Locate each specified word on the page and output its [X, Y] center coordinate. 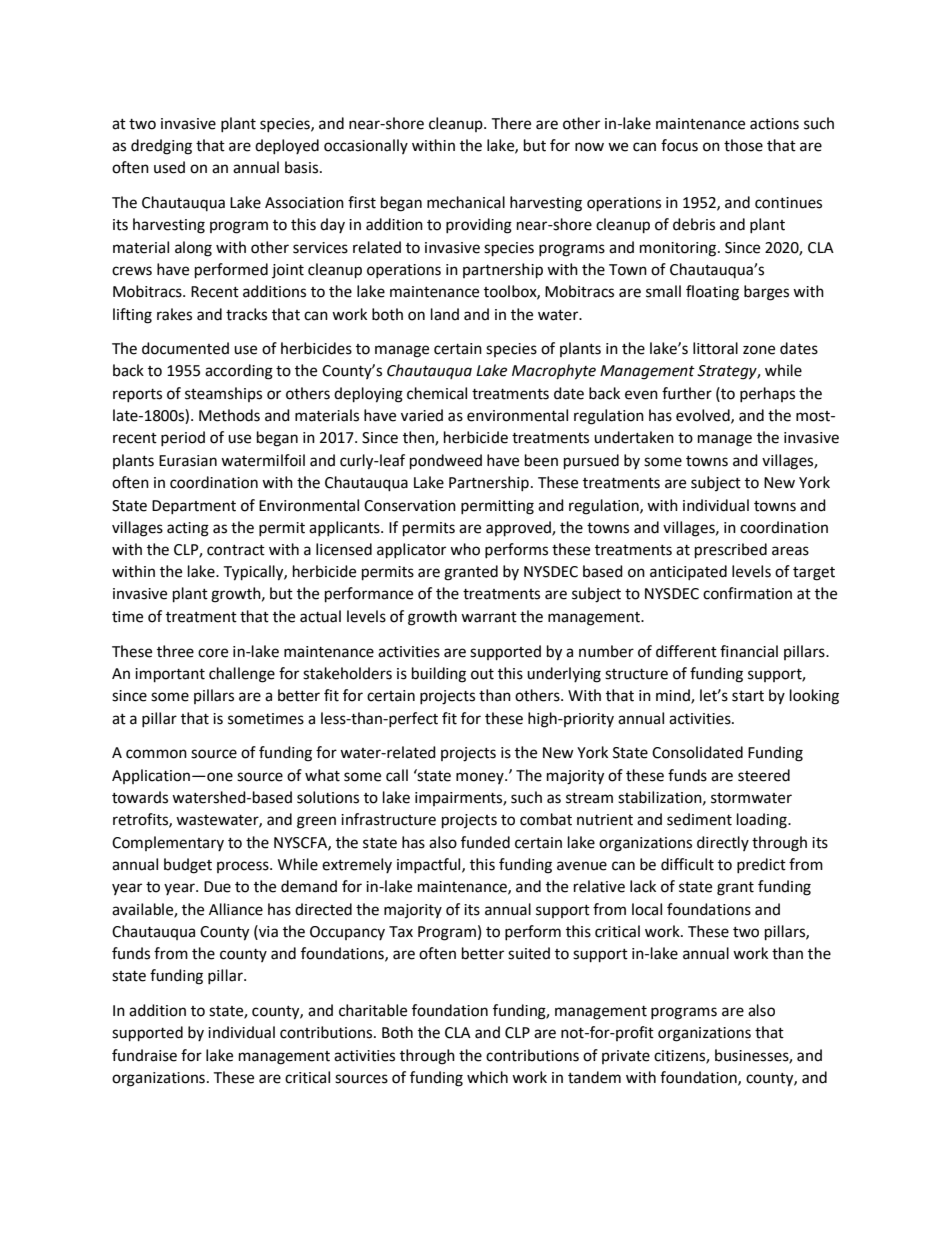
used [169, 167]
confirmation [747, 593]
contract [236, 550]
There [511, 123]
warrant [489, 617]
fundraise [144, 1055]
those [743, 145]
